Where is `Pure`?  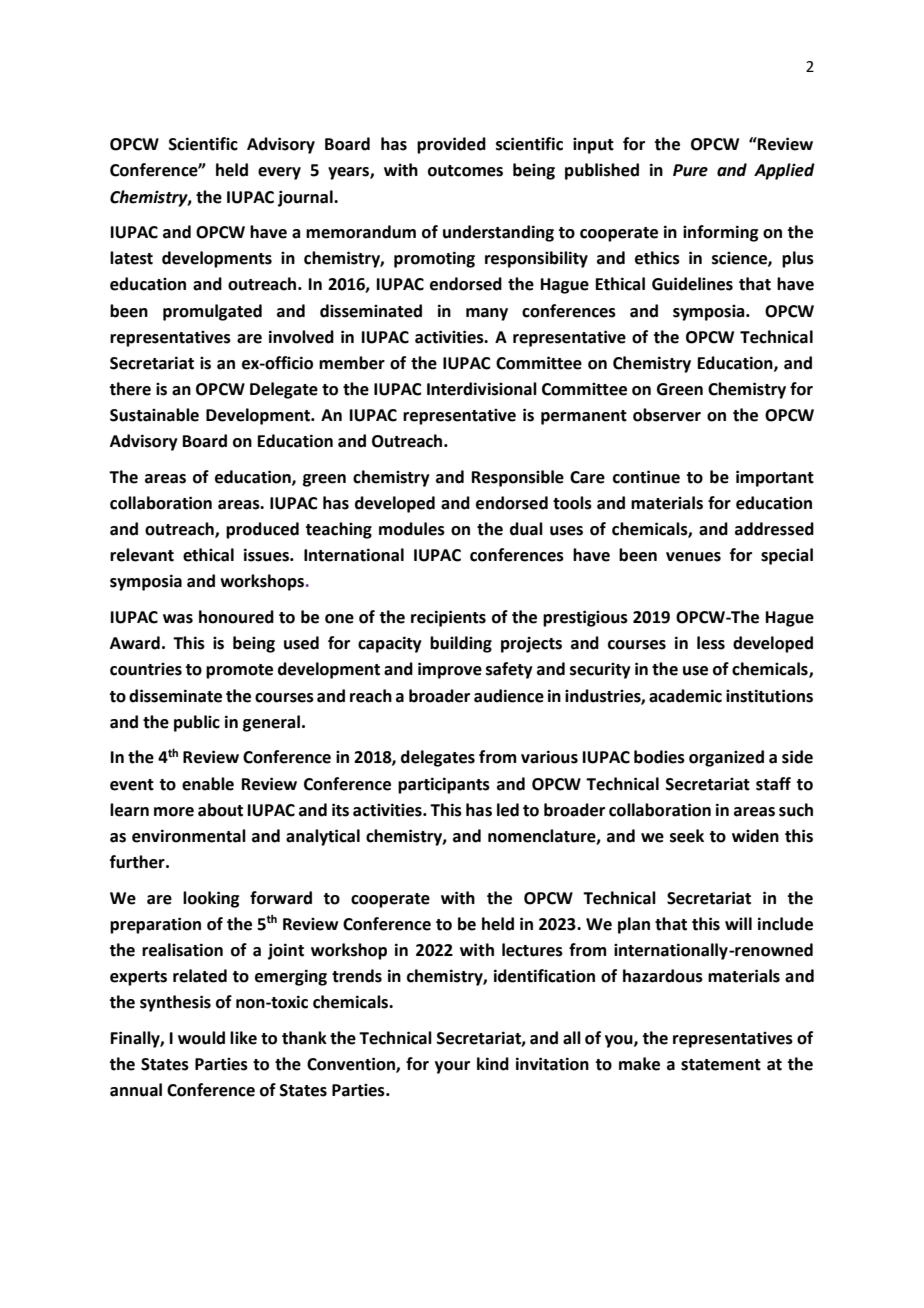 Pure is located at coordinates (690, 170).
